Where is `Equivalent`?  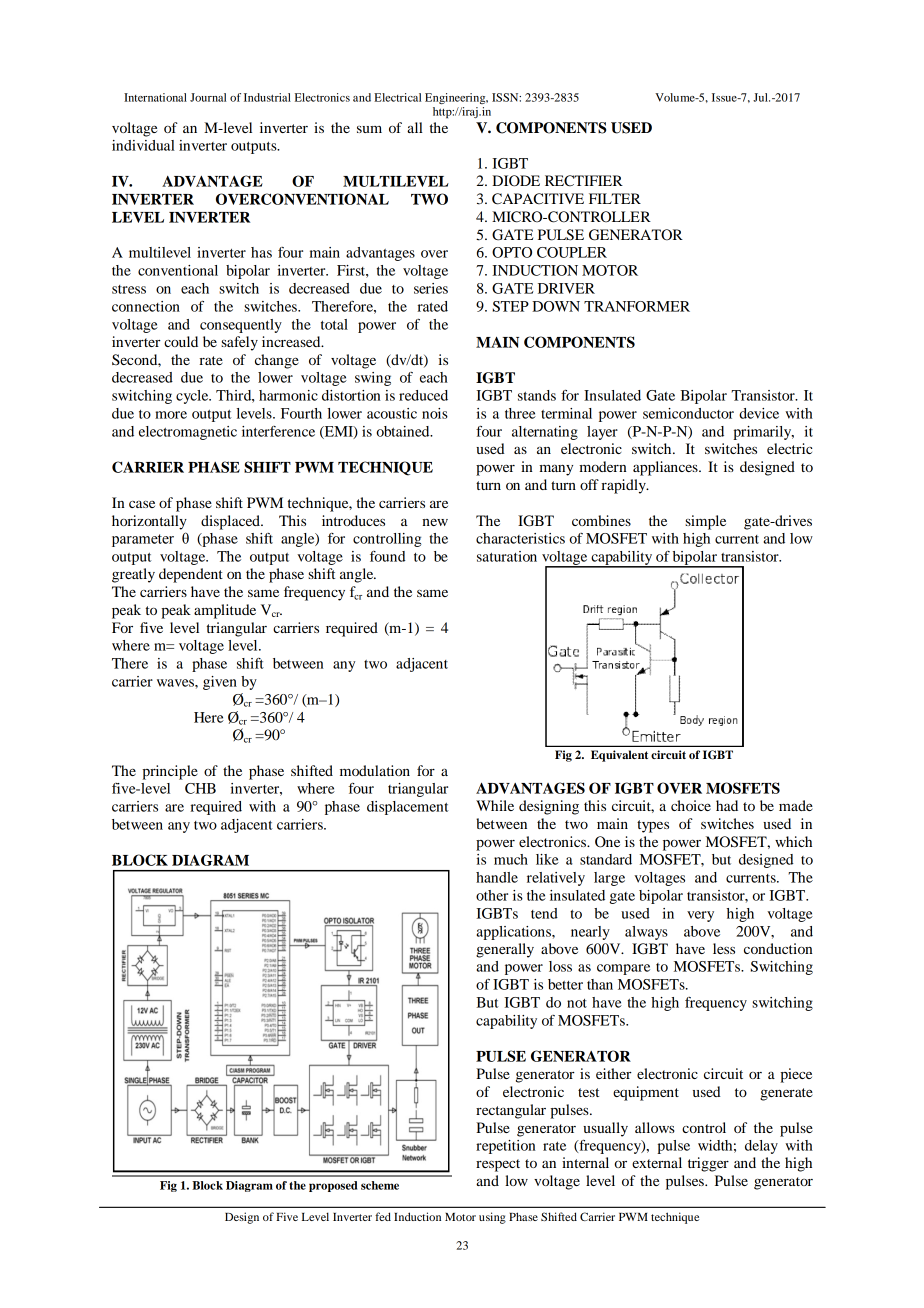
Equivalent is located at coordinates (619, 756).
